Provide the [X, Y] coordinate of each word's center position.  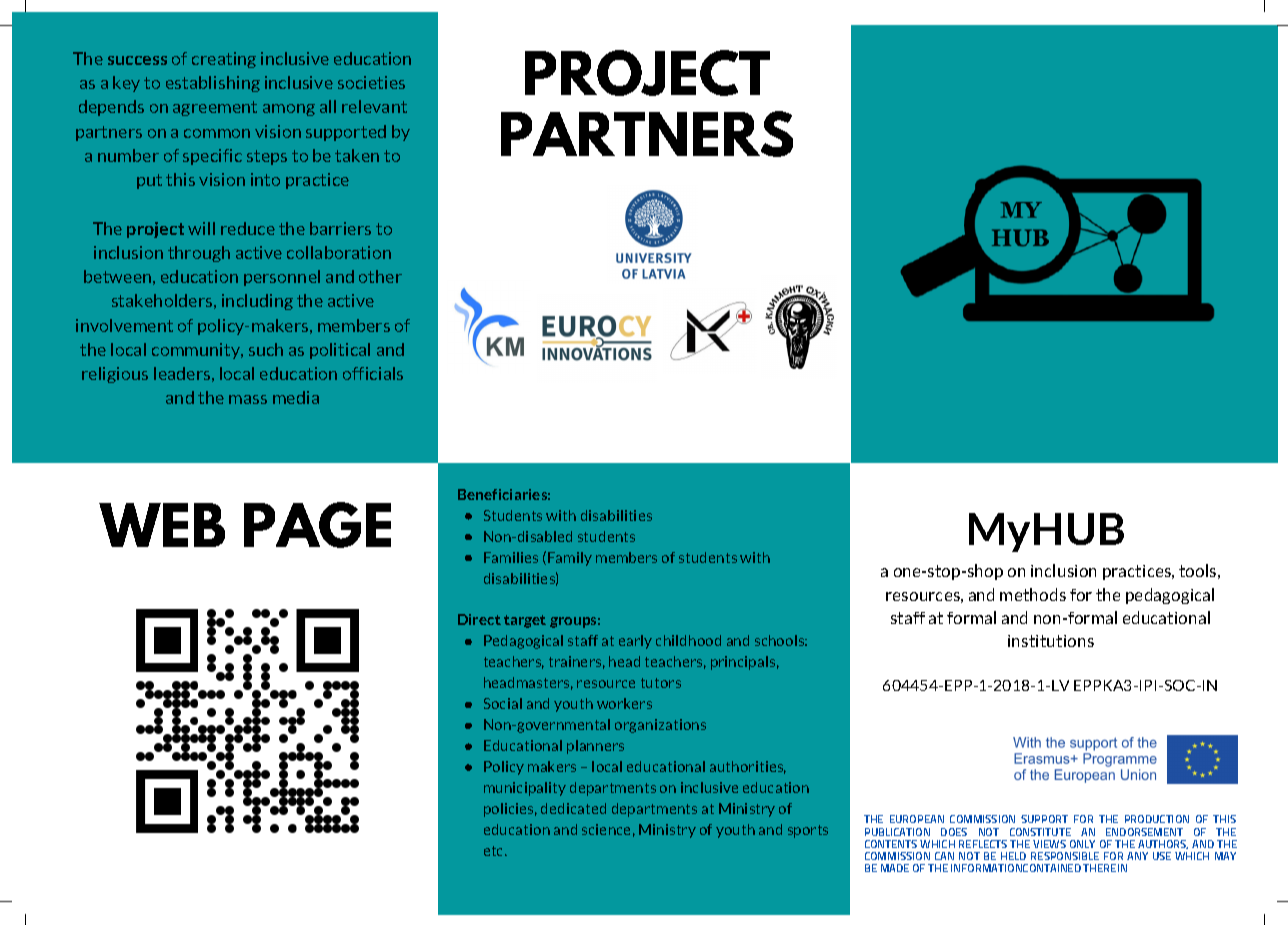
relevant [374, 106]
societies [371, 82]
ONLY [1082, 844]
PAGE [317, 525]
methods [1033, 594]
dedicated [573, 808]
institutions [1051, 641]
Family [570, 559]
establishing [213, 84]
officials [373, 373]
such [266, 349]
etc [495, 851]
